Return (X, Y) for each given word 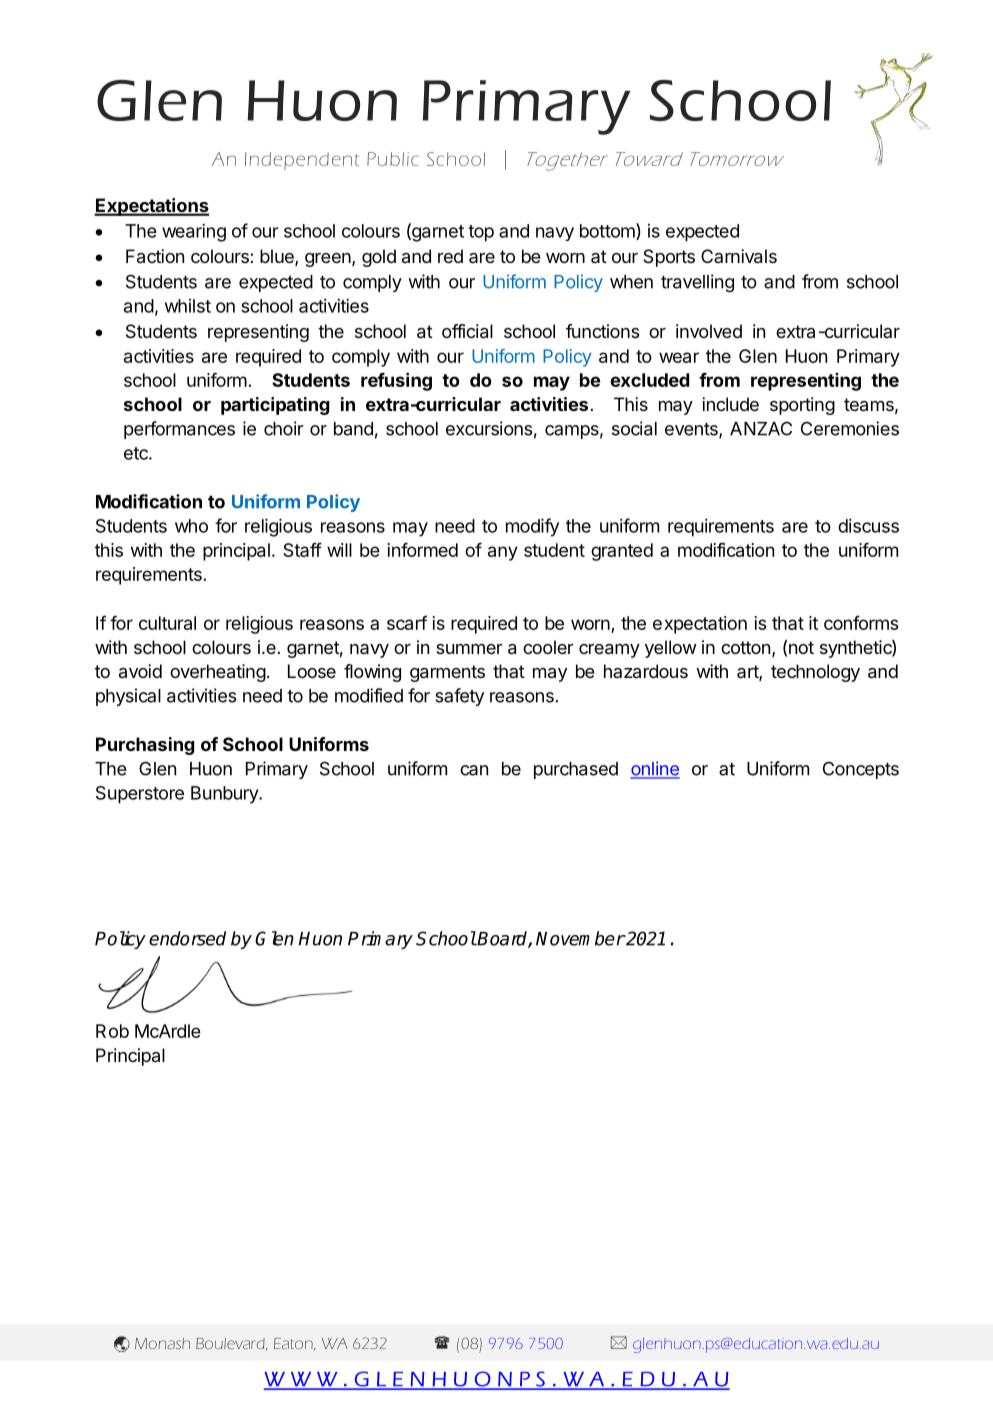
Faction (155, 256)
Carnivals (739, 256)
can (474, 770)
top (481, 233)
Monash (162, 1343)
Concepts (861, 770)
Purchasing (145, 746)
